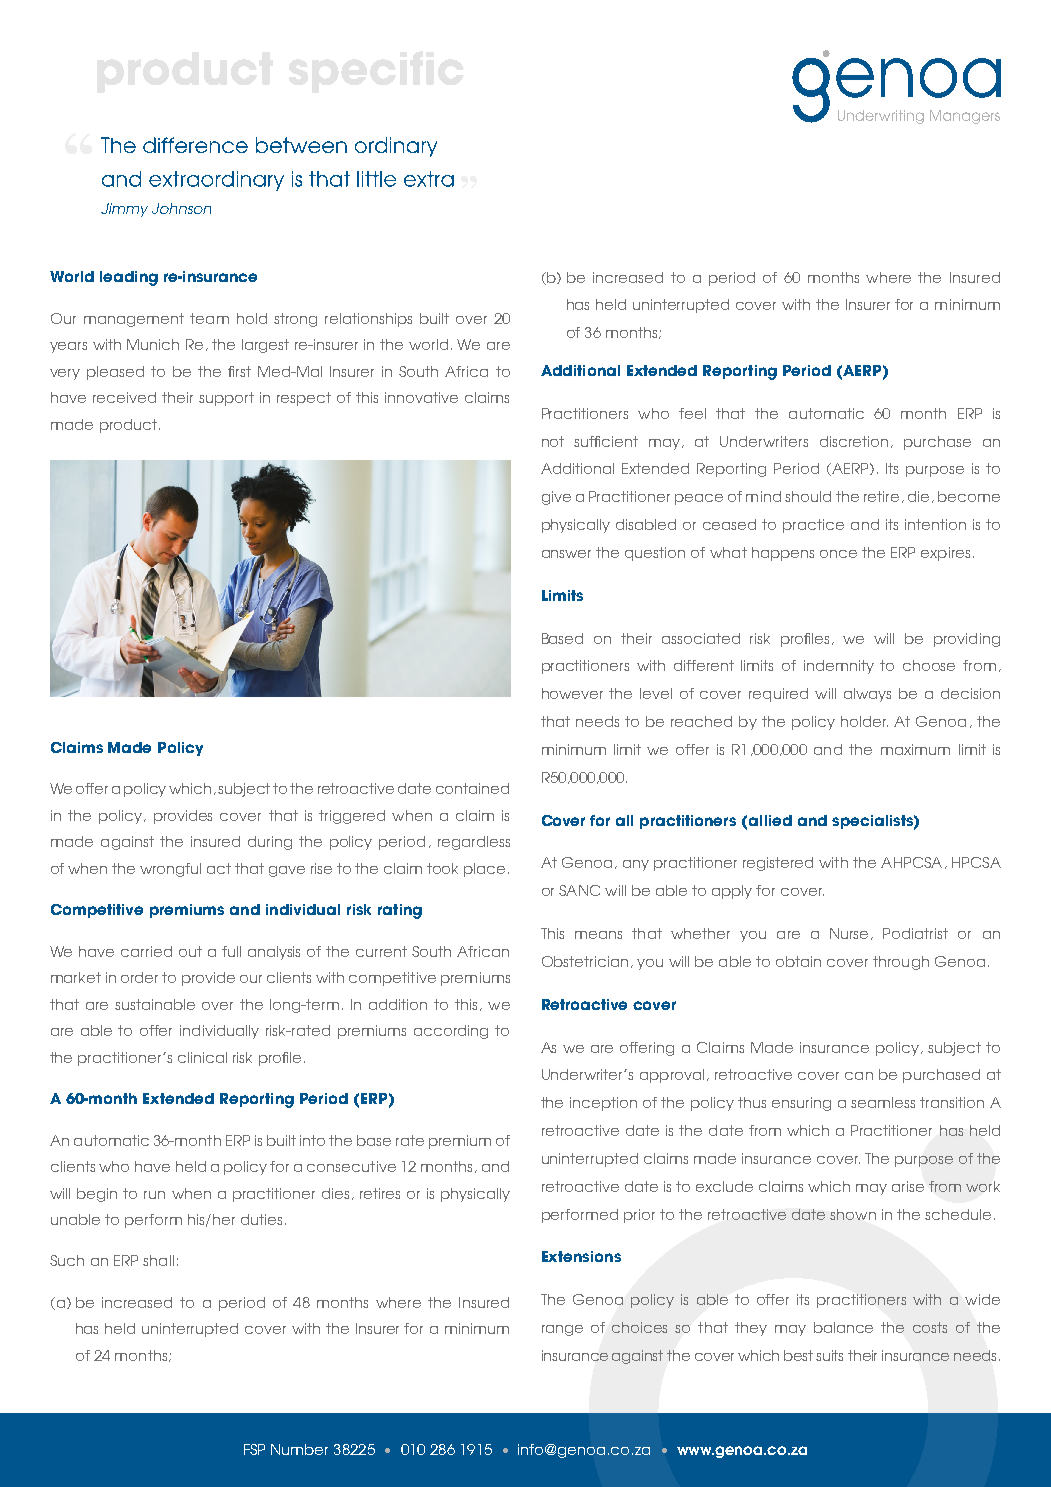  Describe the element at coordinates (854, 441) in the screenshot. I see `discretion` at that location.
